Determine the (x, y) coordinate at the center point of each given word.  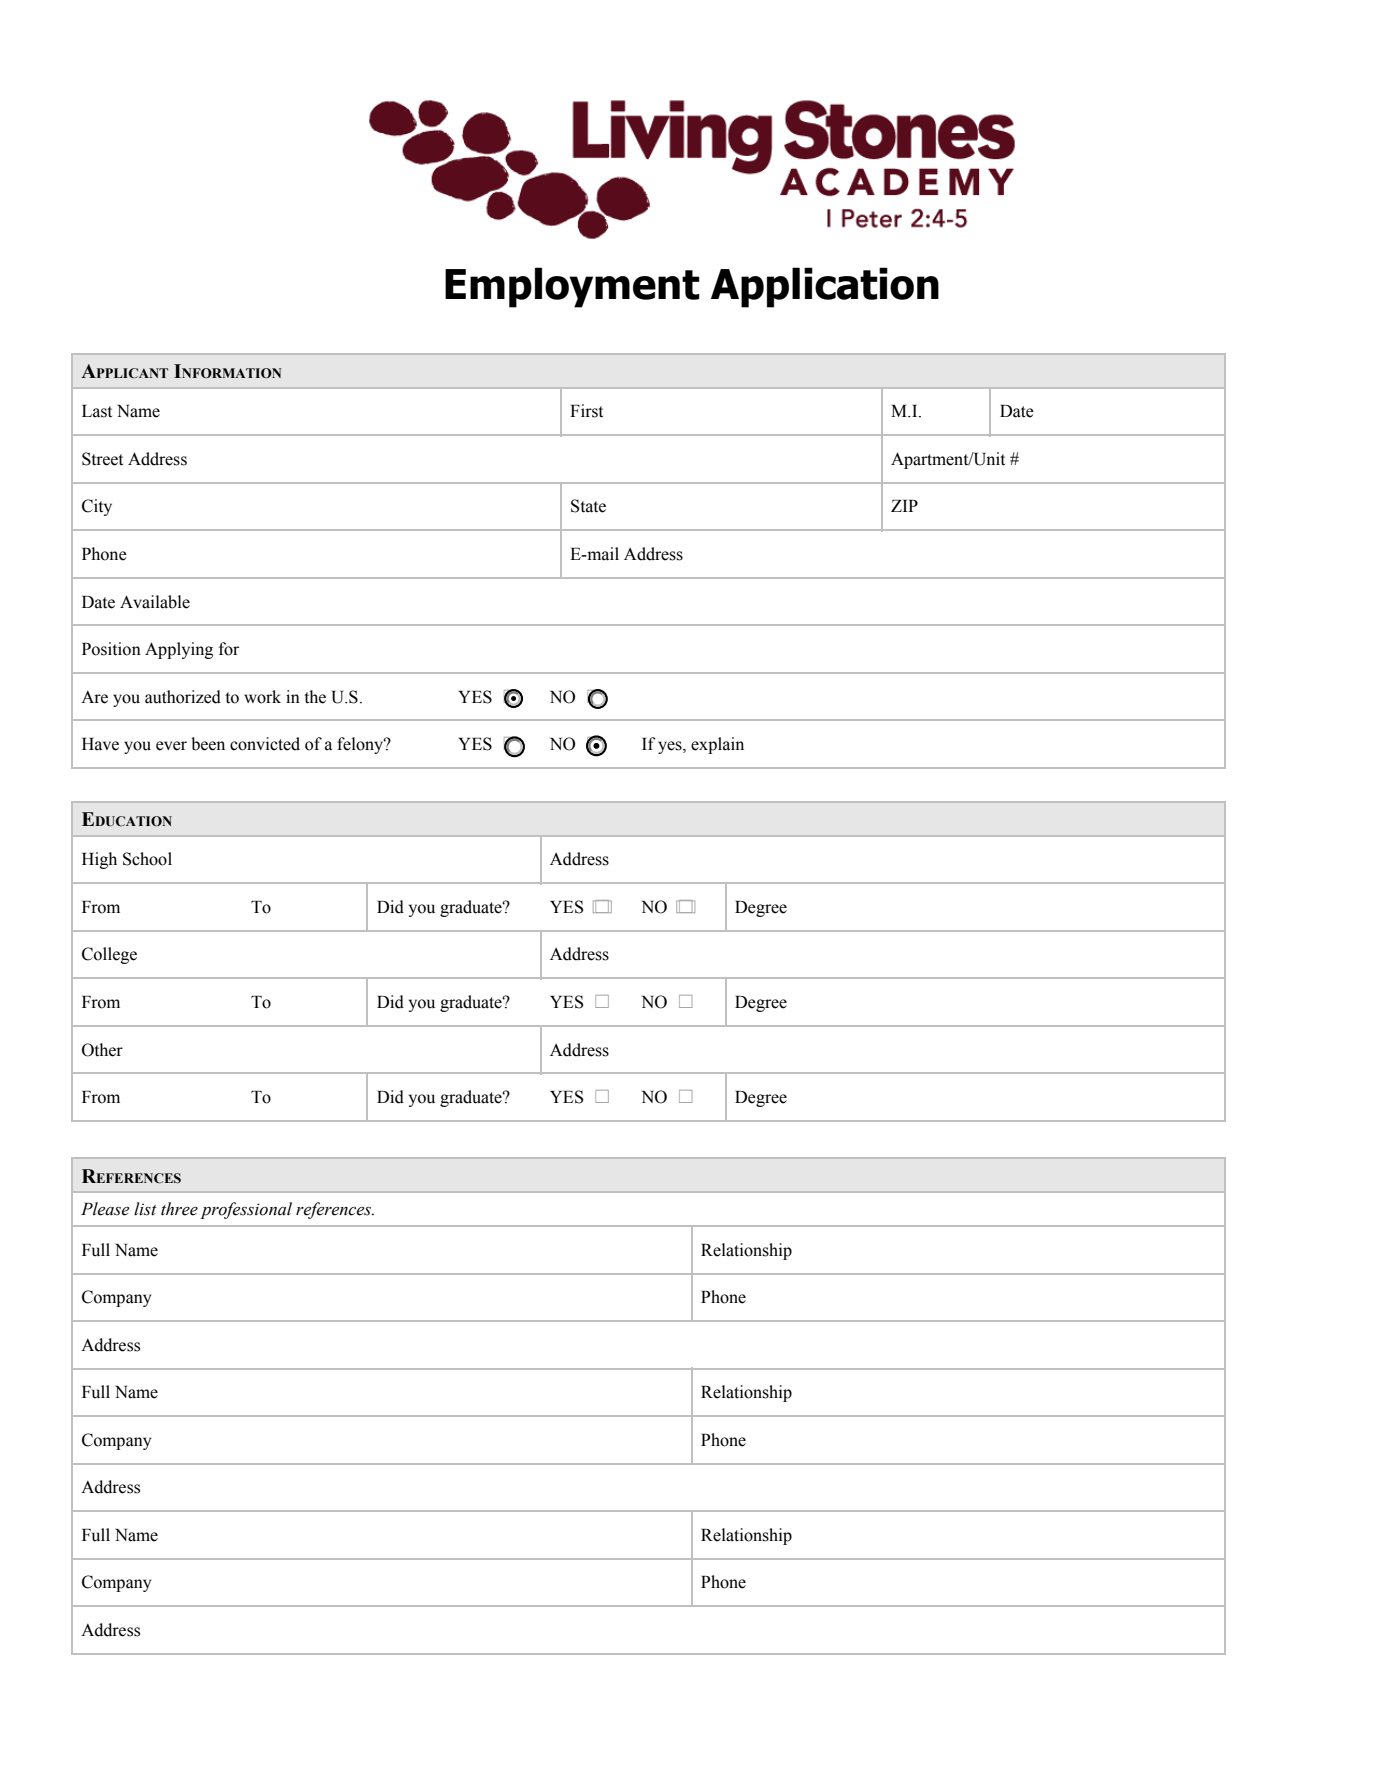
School (147, 859)
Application (825, 287)
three (179, 1209)
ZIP (904, 506)
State (588, 506)
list (145, 1209)
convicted (265, 744)
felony (361, 745)
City (97, 507)
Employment (572, 287)
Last (97, 411)
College (109, 955)
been (208, 744)
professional (246, 1210)
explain (717, 745)
